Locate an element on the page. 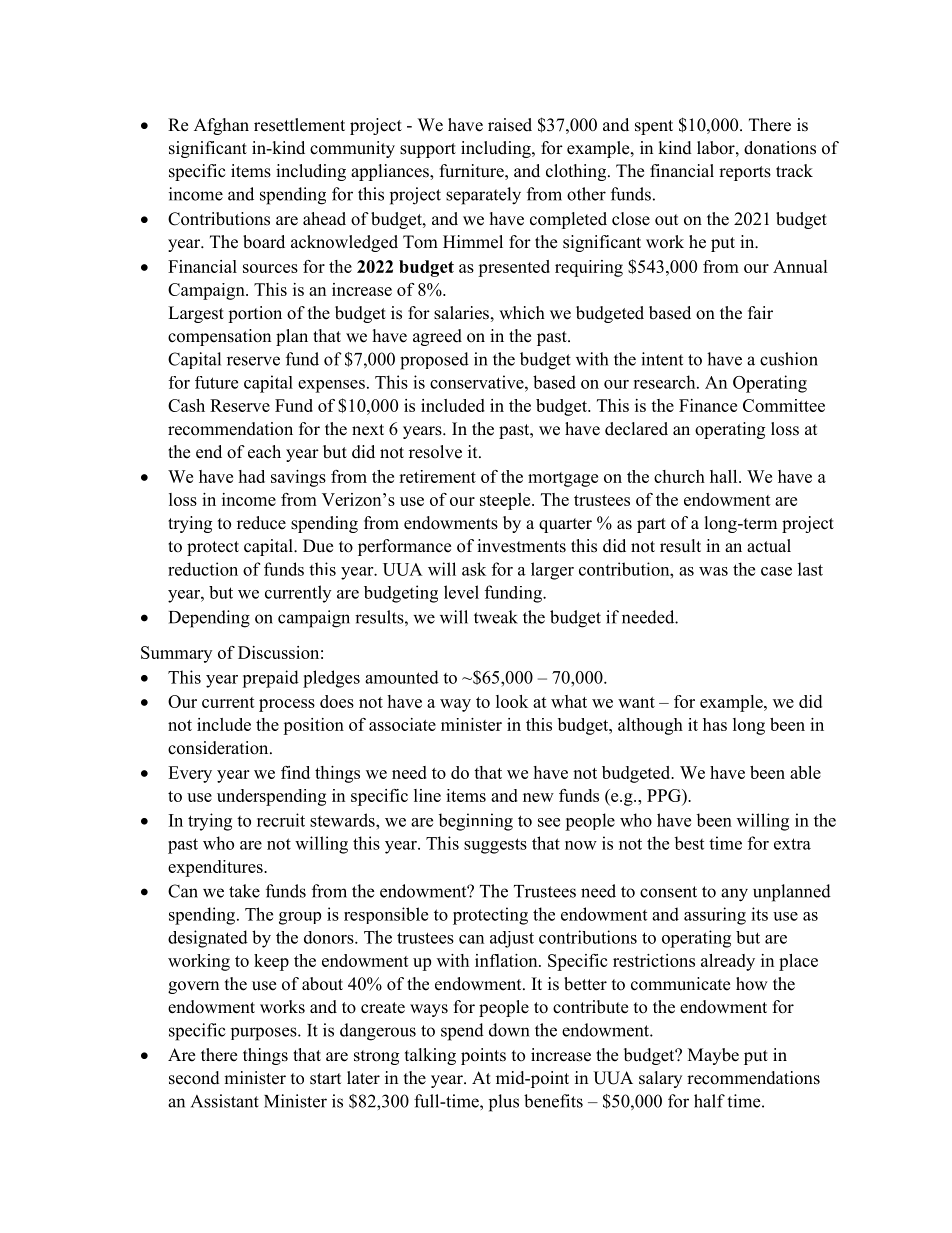 Image resolution: width=952 pixels, height=1233 pixels. Depending is located at coordinates (209, 619).
